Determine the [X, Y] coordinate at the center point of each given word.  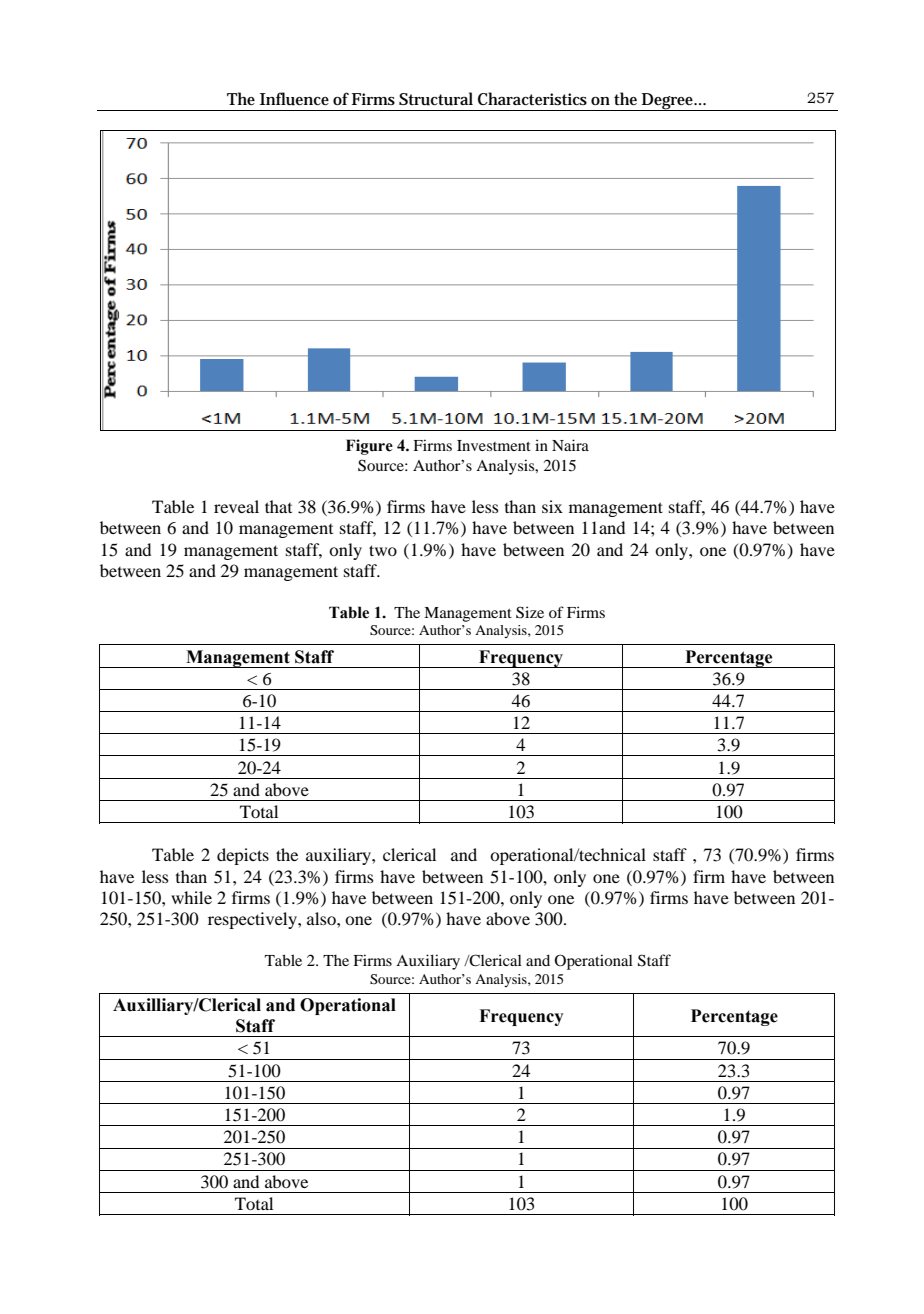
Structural [436, 99]
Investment [494, 445]
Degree [668, 102]
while [191, 897]
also [322, 918]
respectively [253, 920]
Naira [570, 445]
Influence [294, 99]
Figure [369, 447]
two [383, 550]
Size [530, 612]
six [552, 506]
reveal [236, 506]
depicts [243, 856]
